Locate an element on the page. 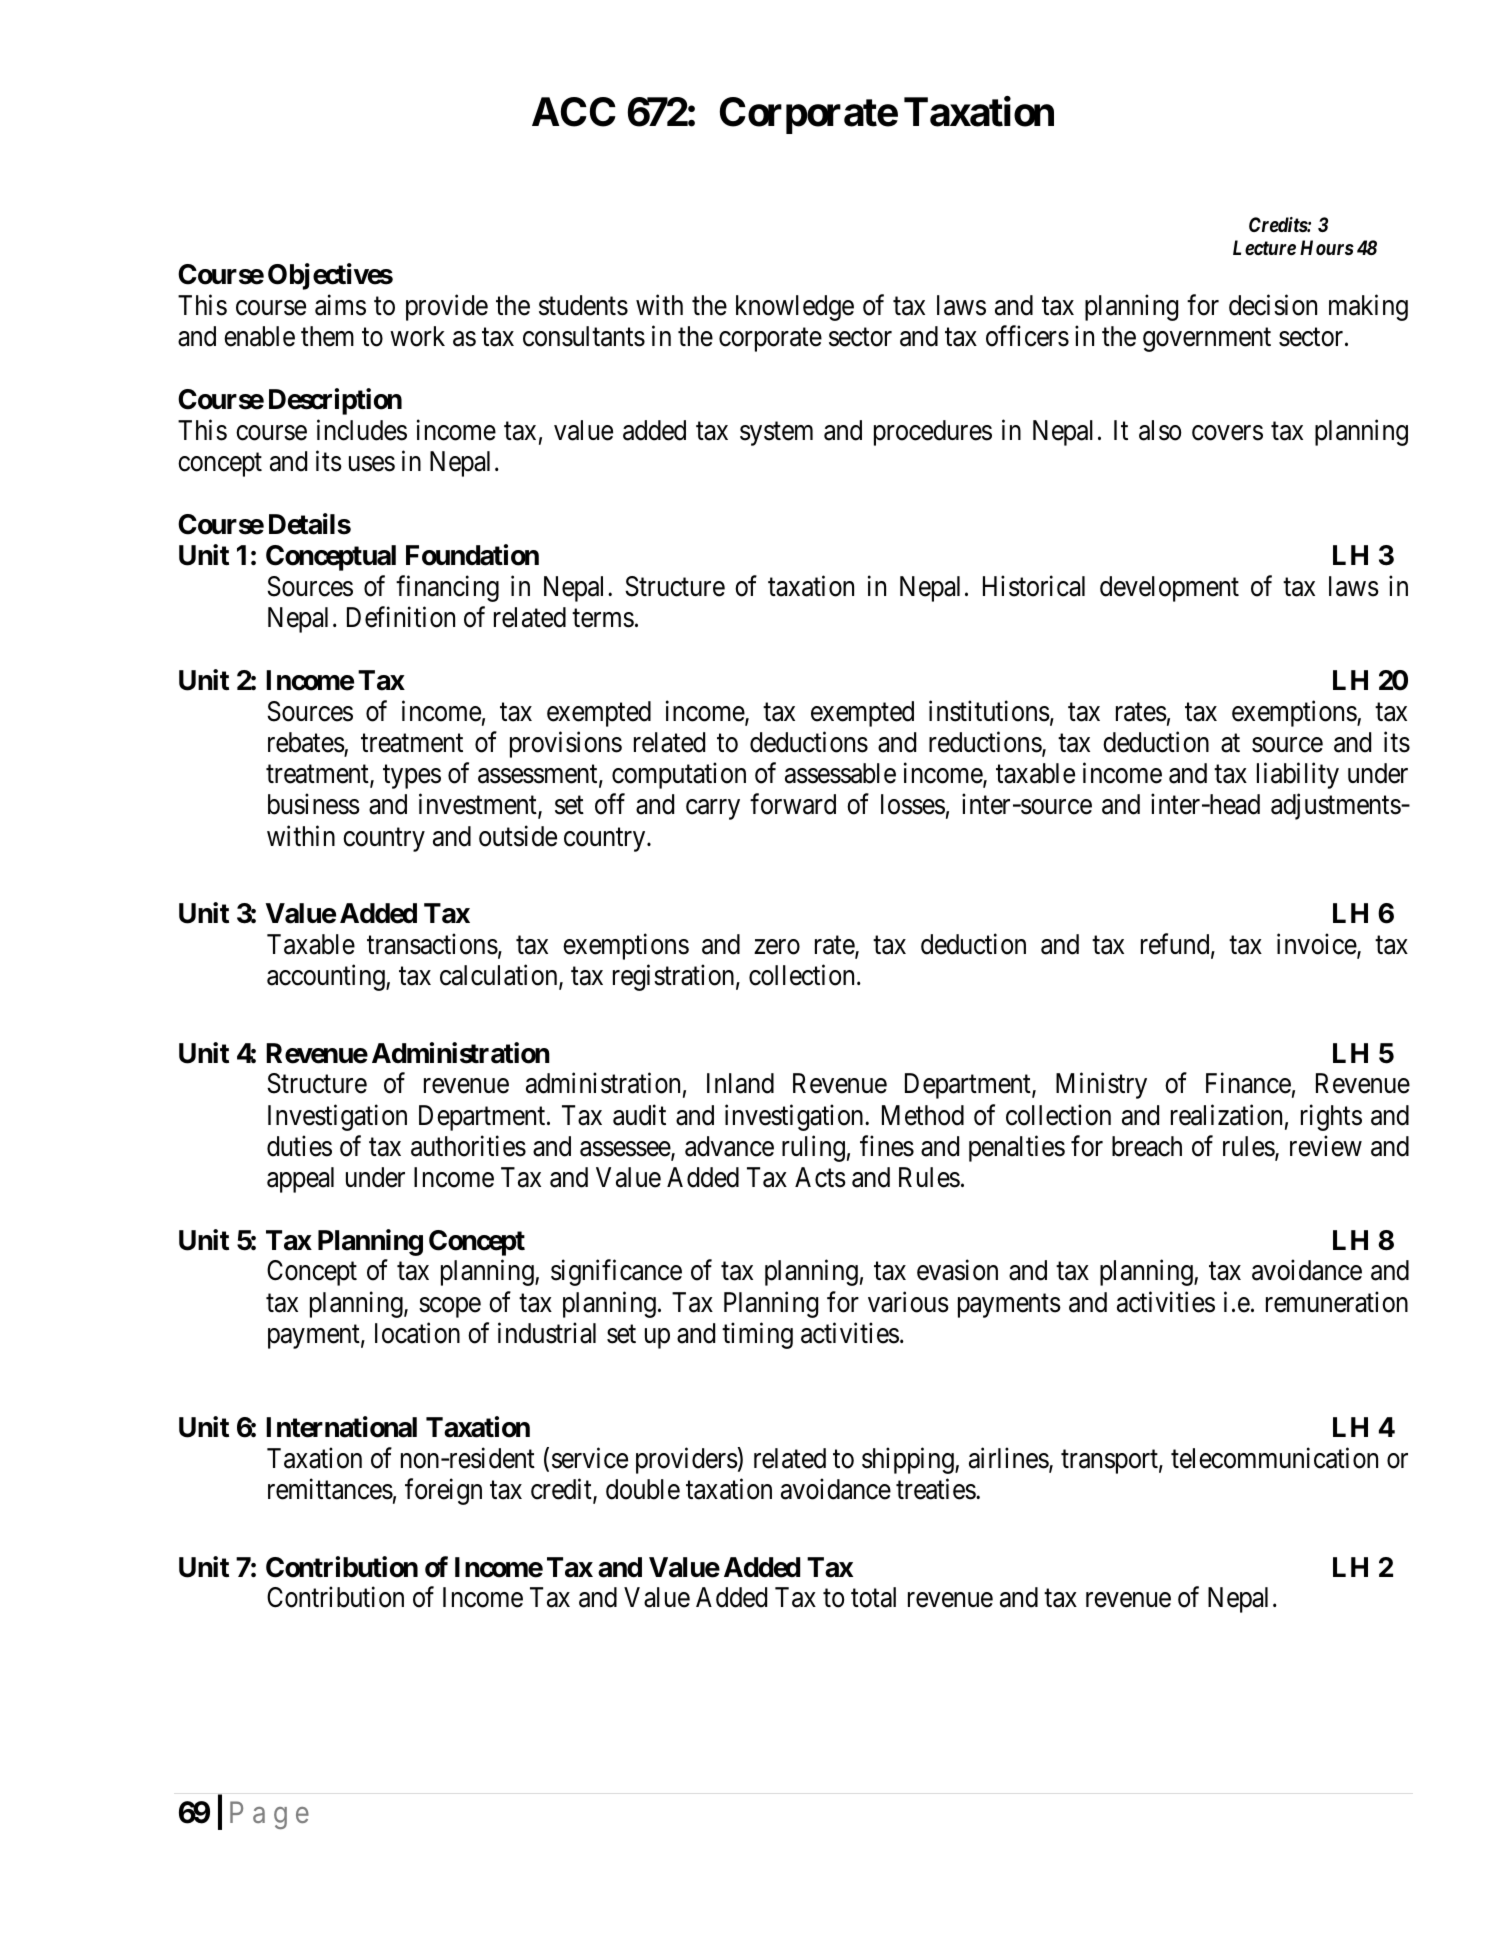  knowledge is located at coordinates (795, 308).
